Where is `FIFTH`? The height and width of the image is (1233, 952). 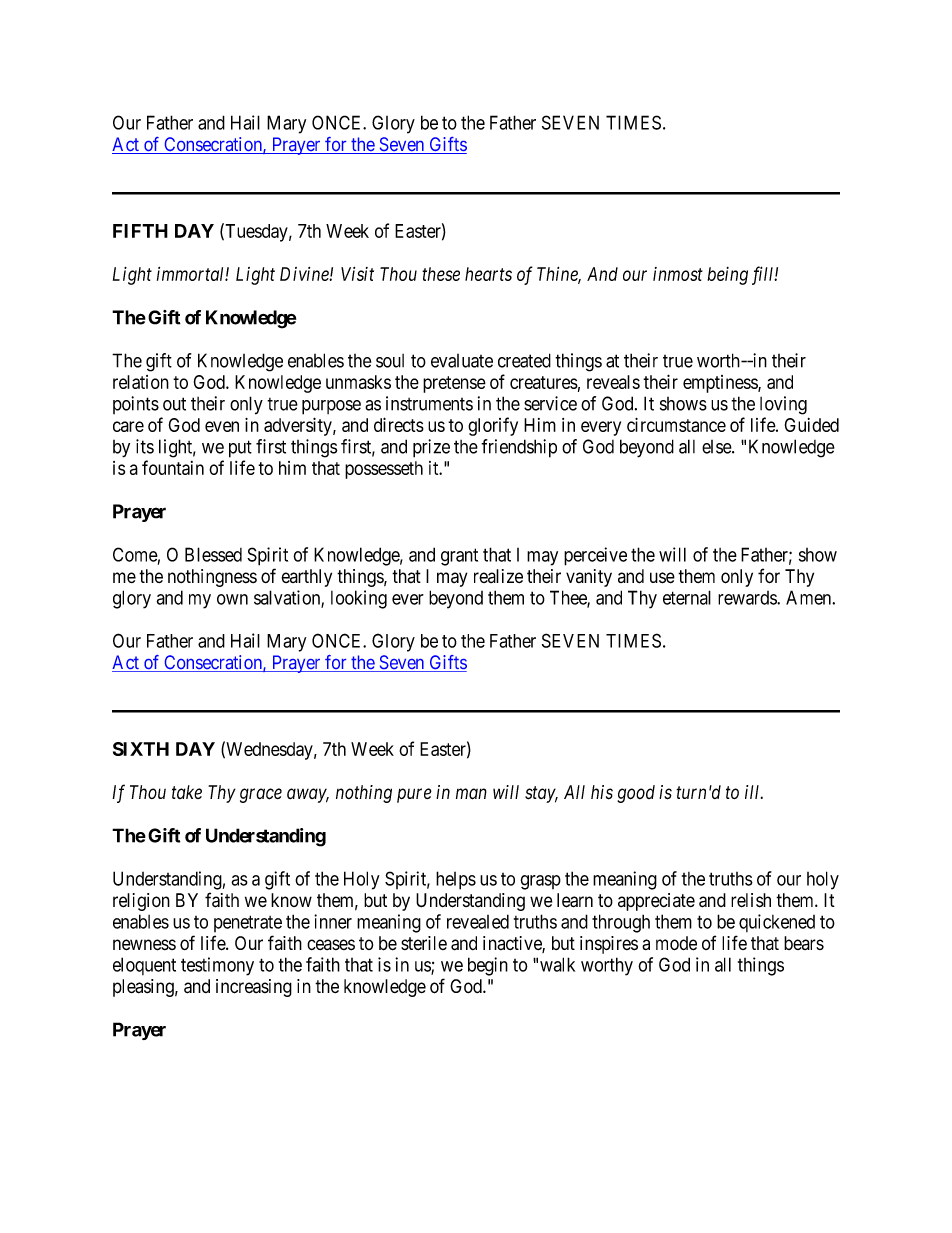
FIFTH is located at coordinates (140, 231).
